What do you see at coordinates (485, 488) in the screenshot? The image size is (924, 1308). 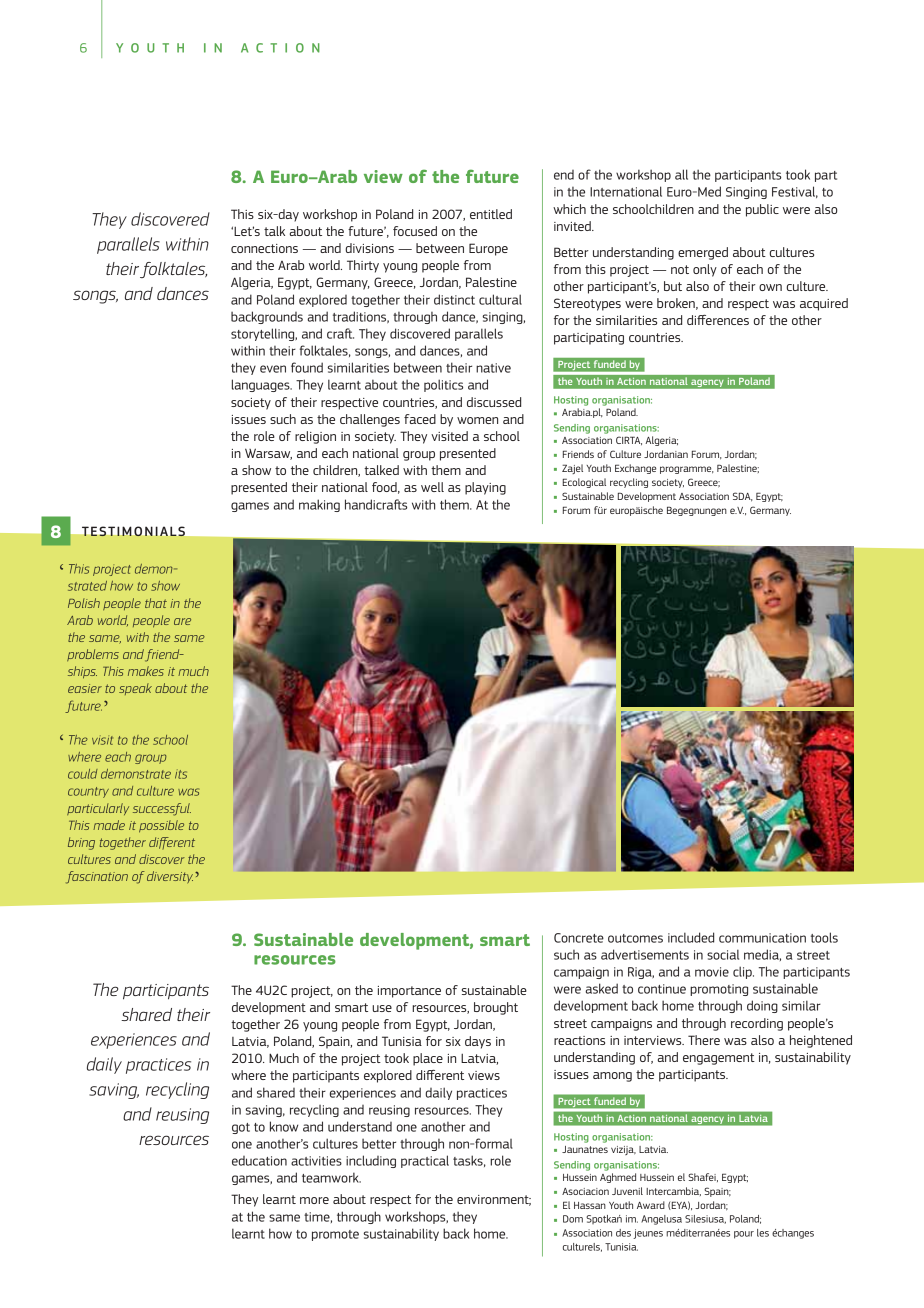 I see `playing` at bounding box center [485, 488].
